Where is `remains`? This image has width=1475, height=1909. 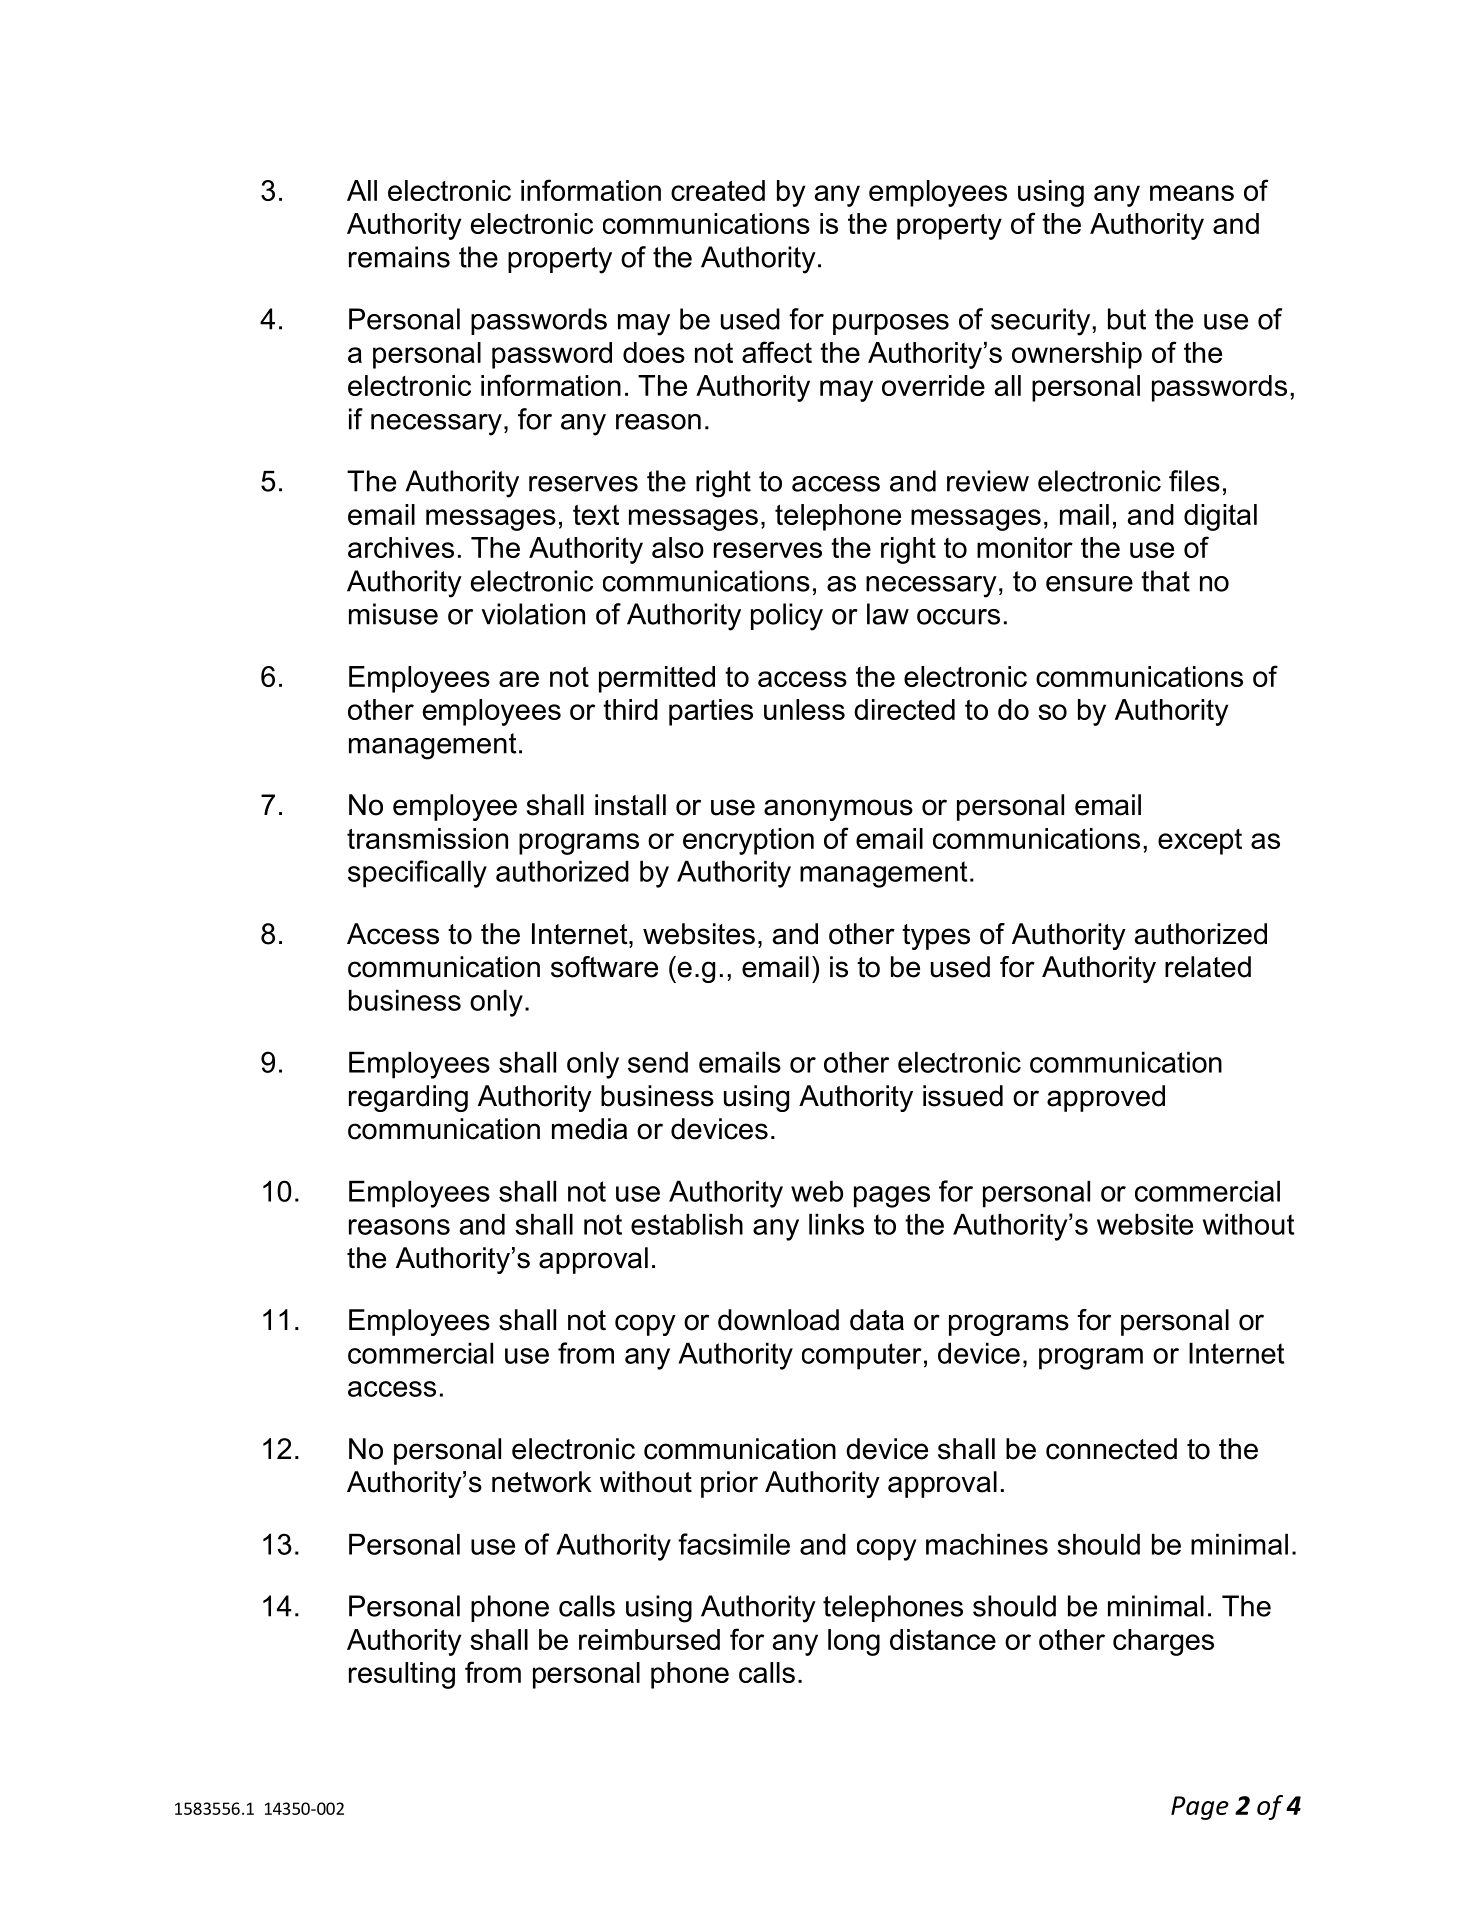
remains is located at coordinates (399, 257).
